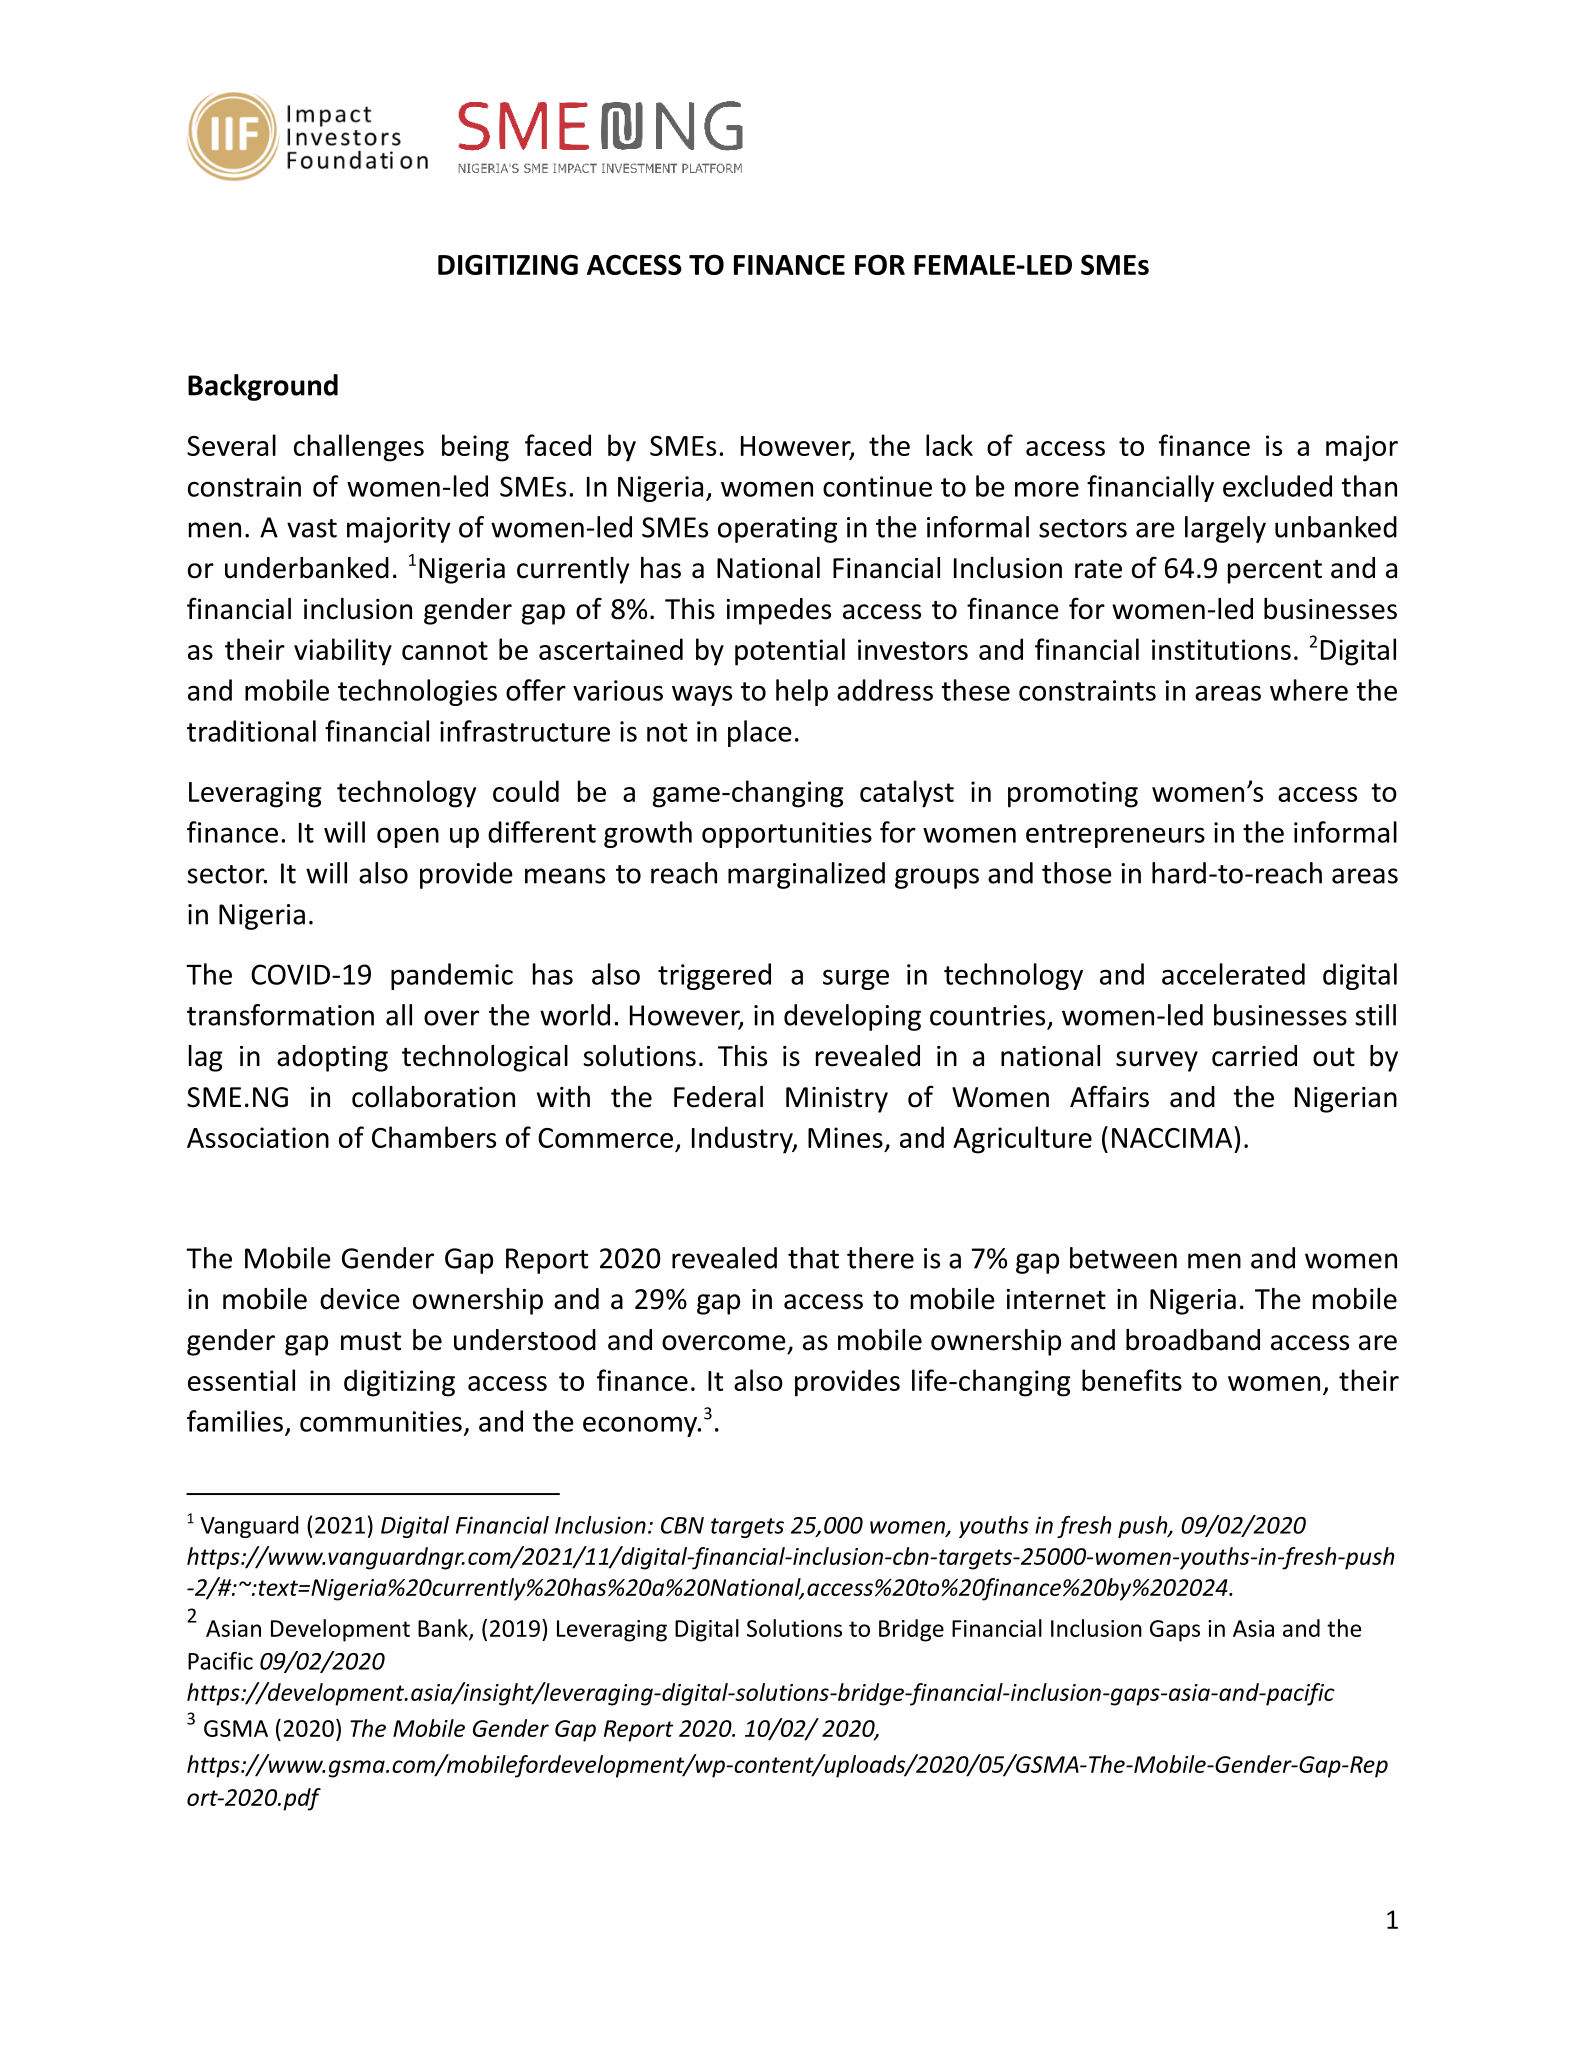 This screenshot has width=1586, height=2053. What do you see at coordinates (359, 448) in the screenshot?
I see `challenges` at bounding box center [359, 448].
